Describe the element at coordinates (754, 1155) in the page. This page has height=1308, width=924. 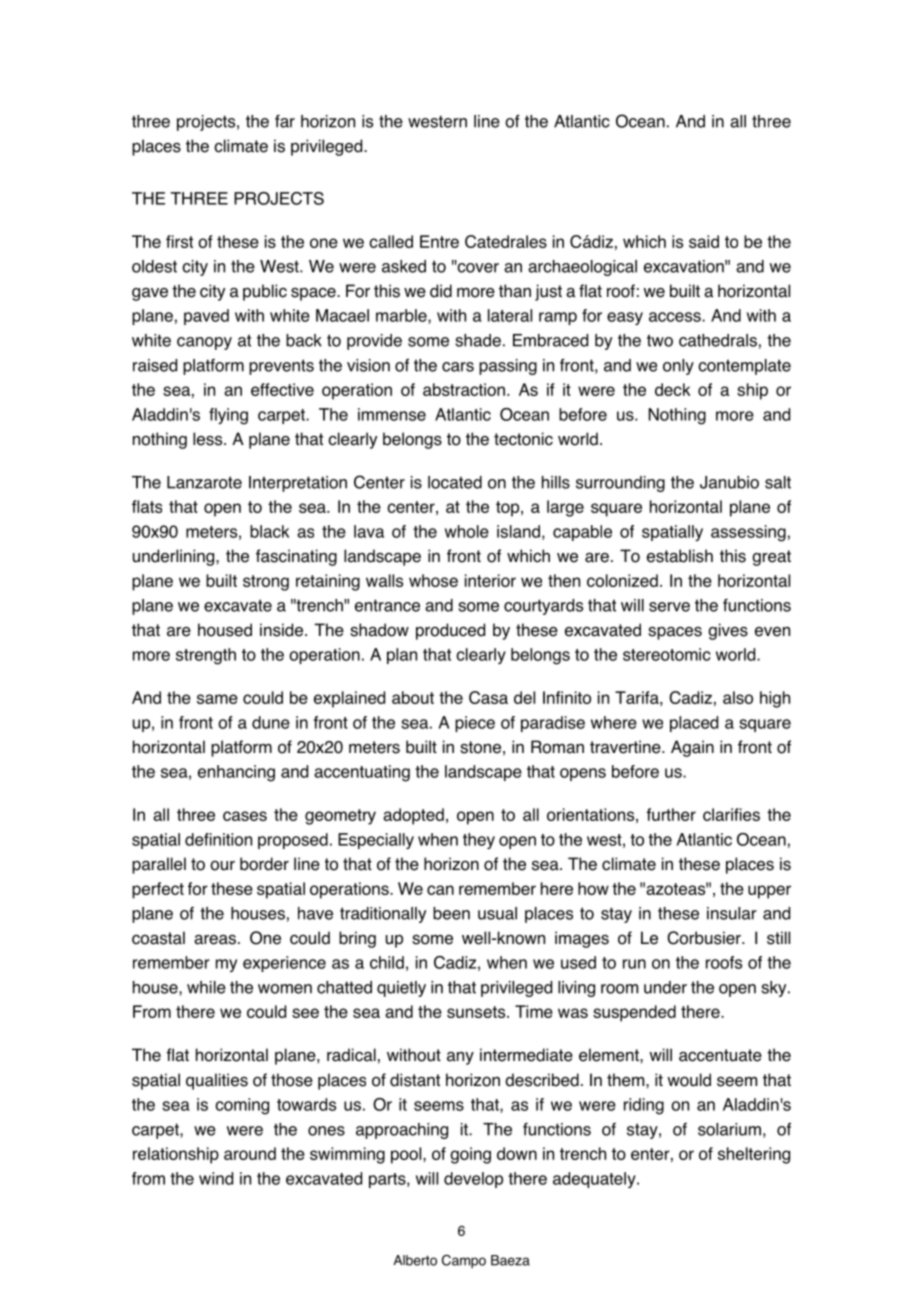
I see `sheltering` at that location.
